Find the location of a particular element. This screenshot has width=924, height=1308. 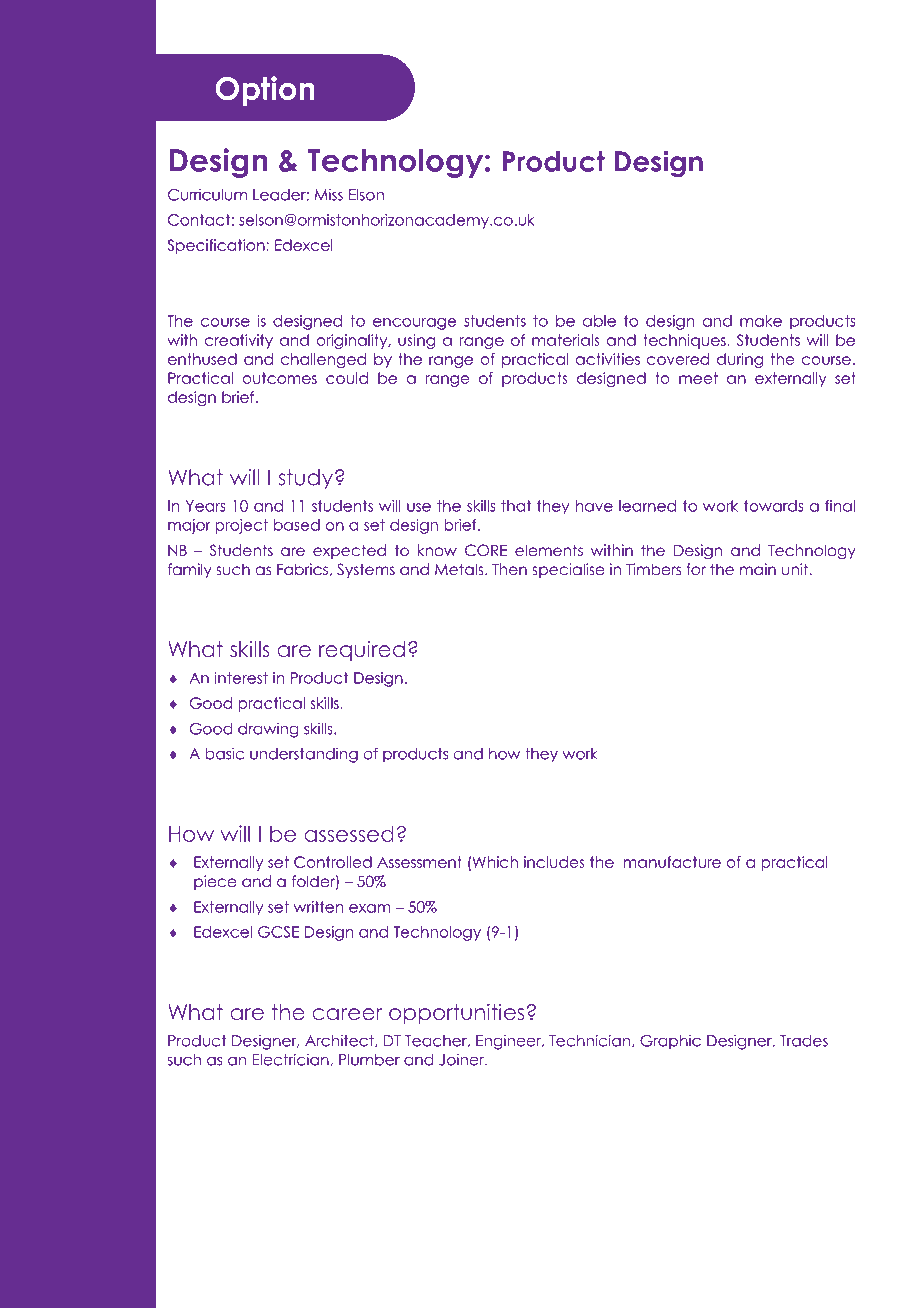

Then is located at coordinates (509, 569).
